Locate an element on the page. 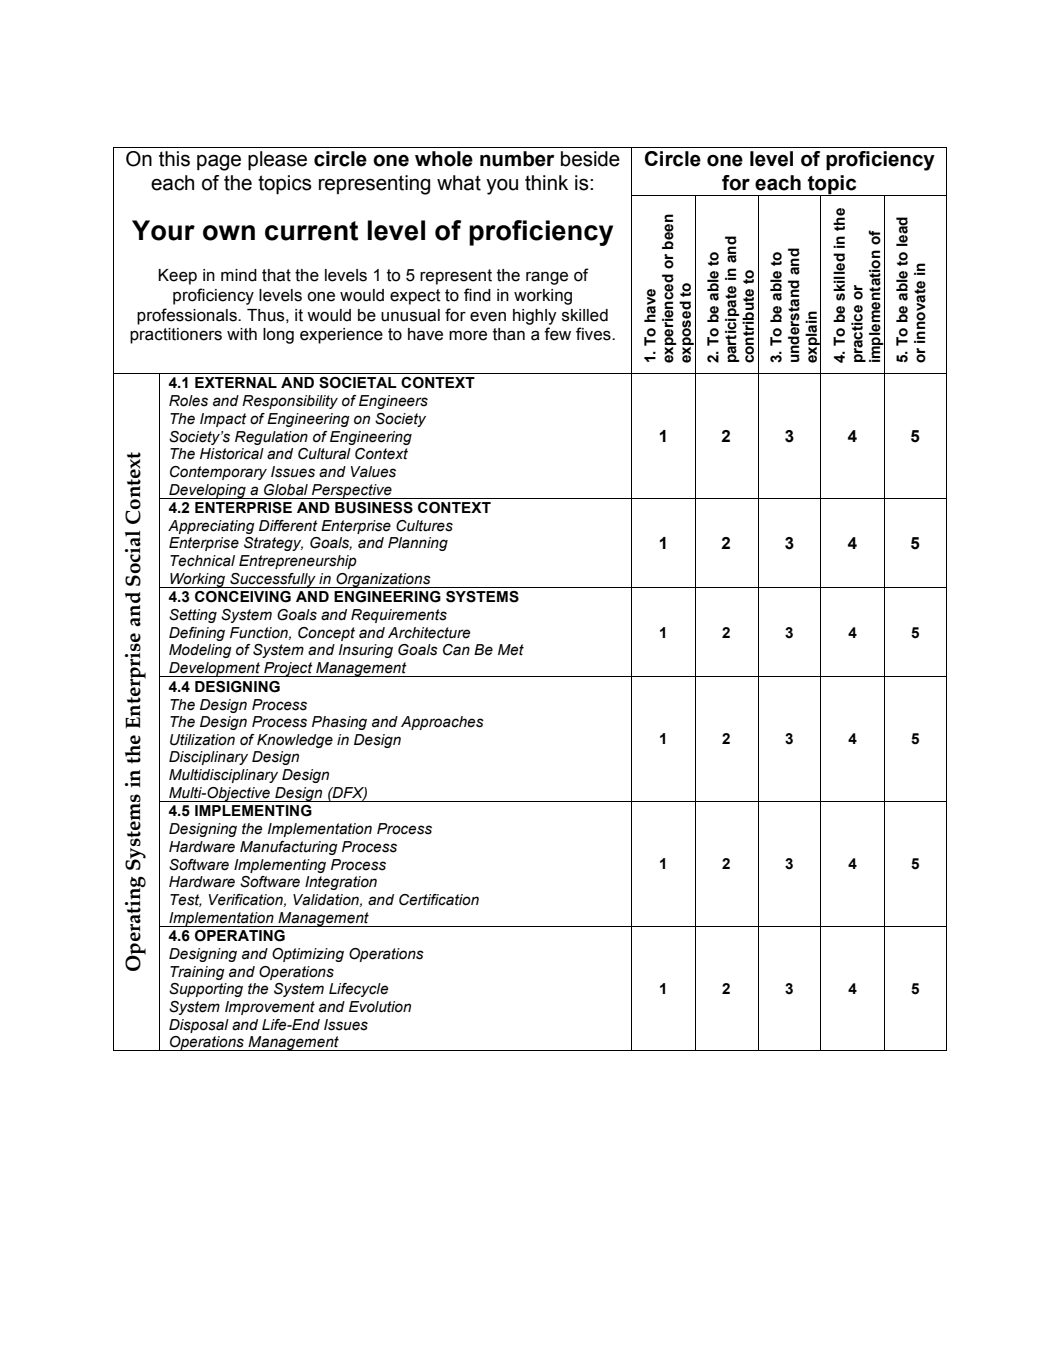 The width and height of the page is (1046, 1354). Met is located at coordinates (511, 650).
